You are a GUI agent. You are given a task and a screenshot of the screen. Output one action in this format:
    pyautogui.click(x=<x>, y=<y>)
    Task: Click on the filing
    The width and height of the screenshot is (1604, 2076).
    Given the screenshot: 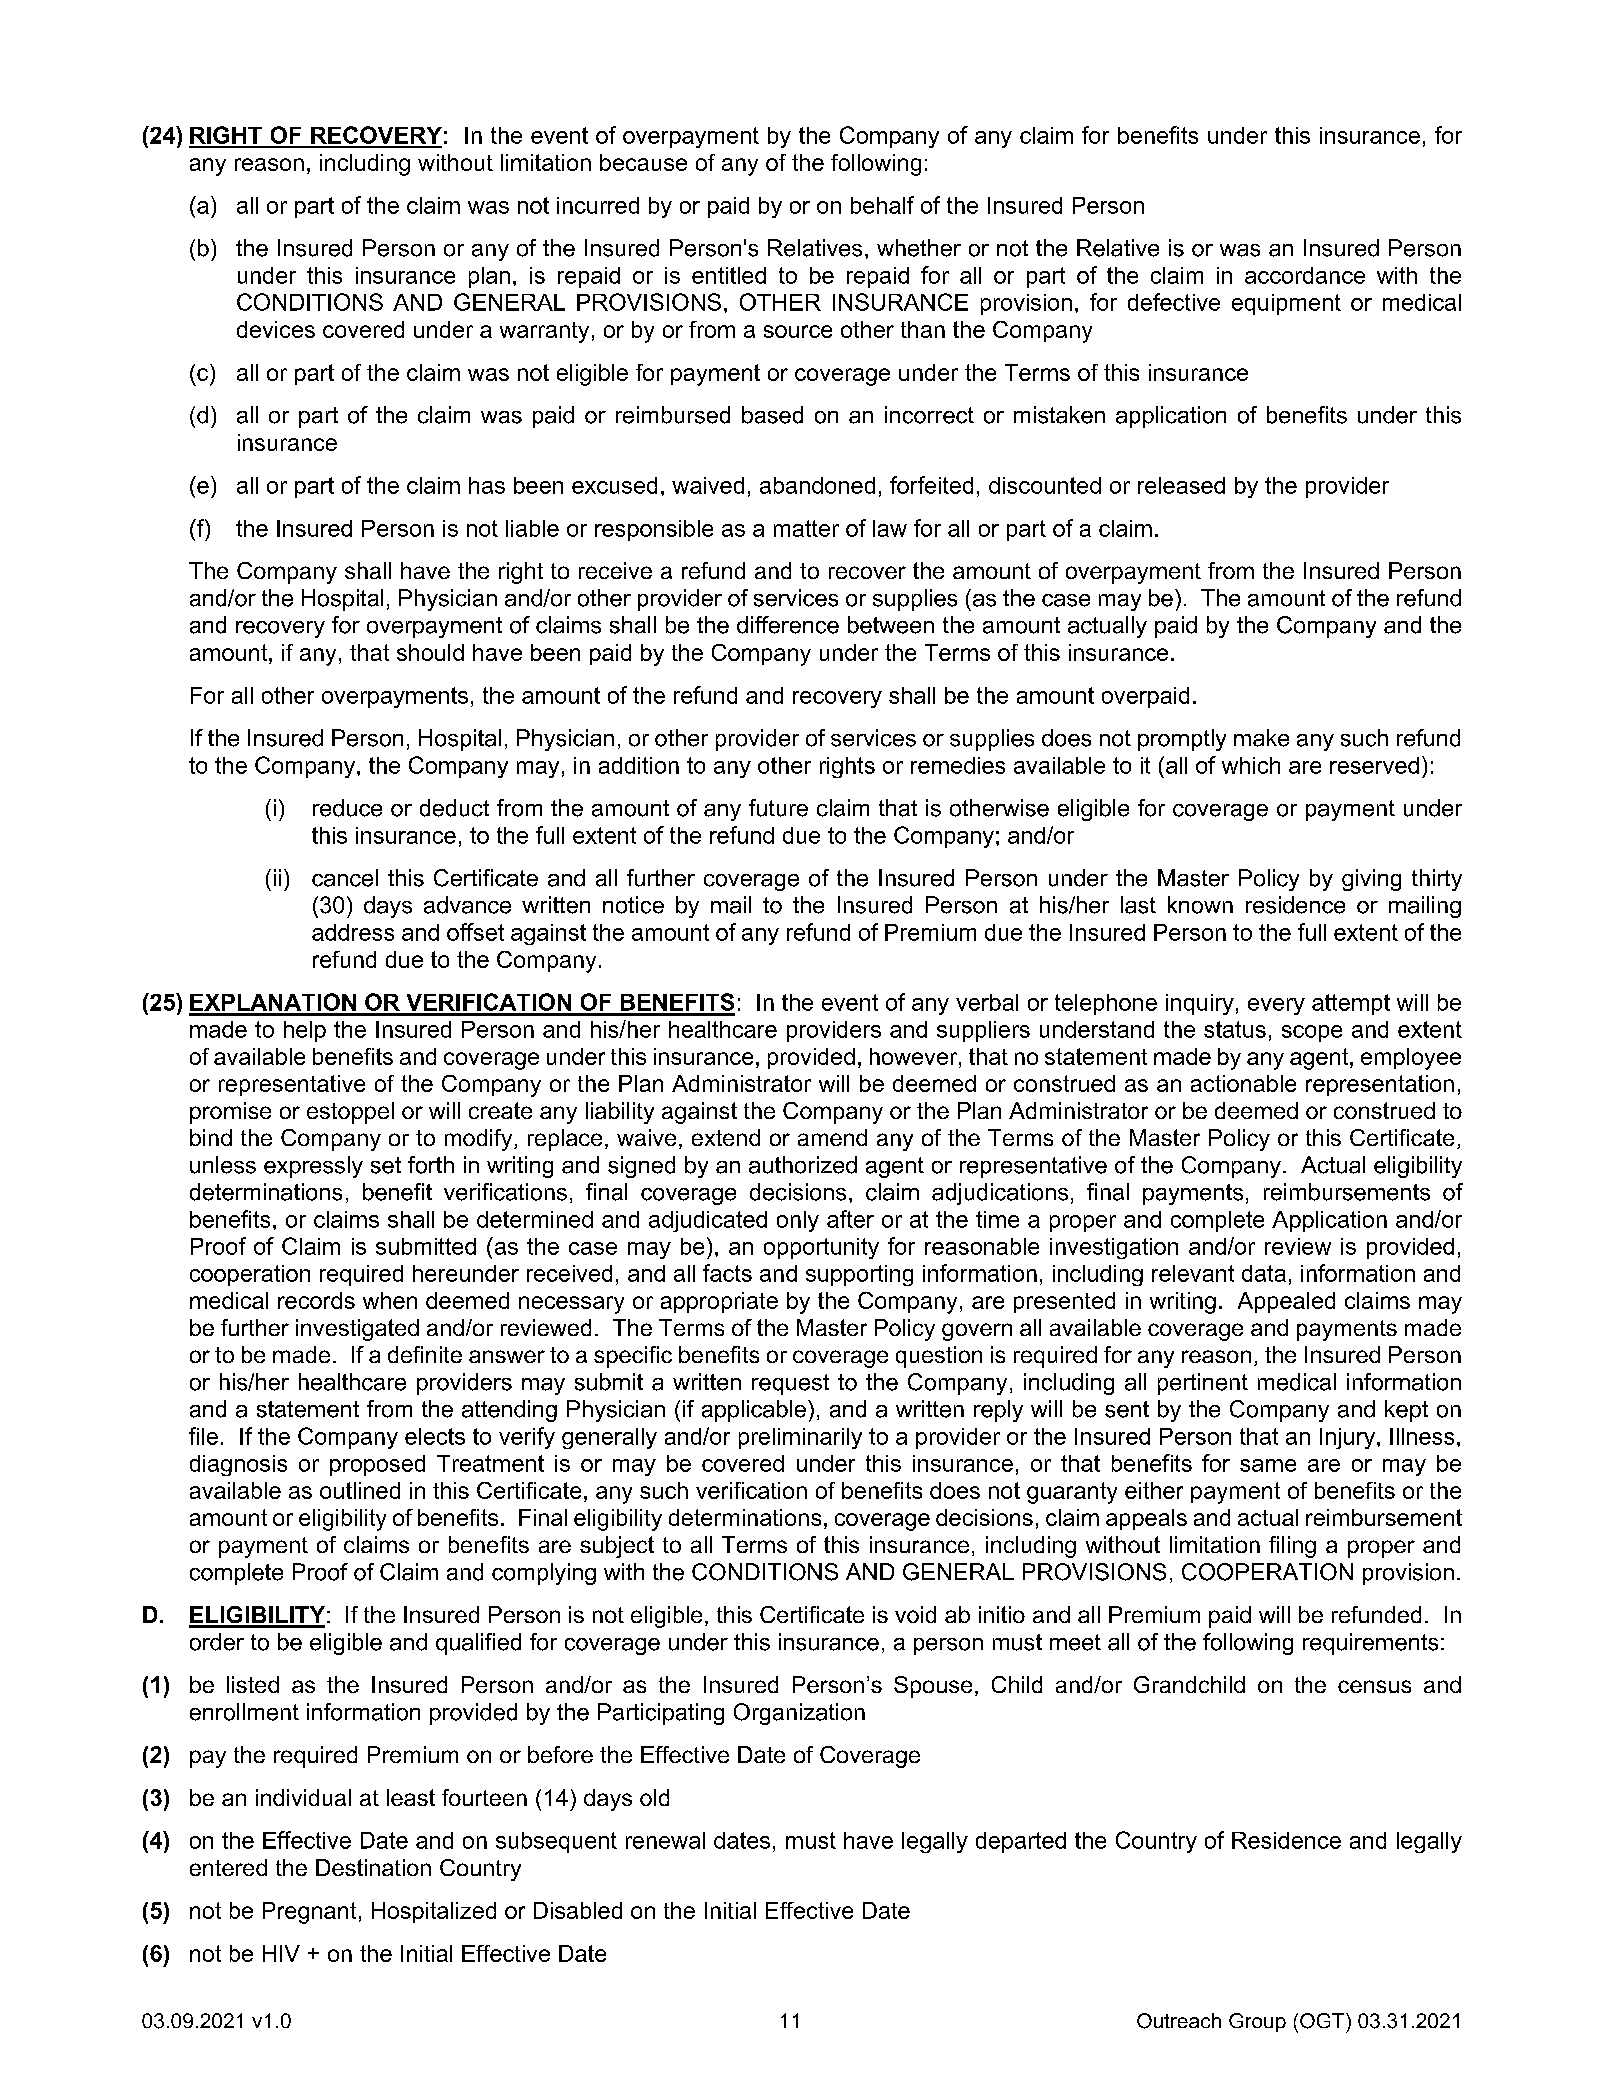 What is the action you would take?
    pyautogui.click(x=1292, y=1547)
